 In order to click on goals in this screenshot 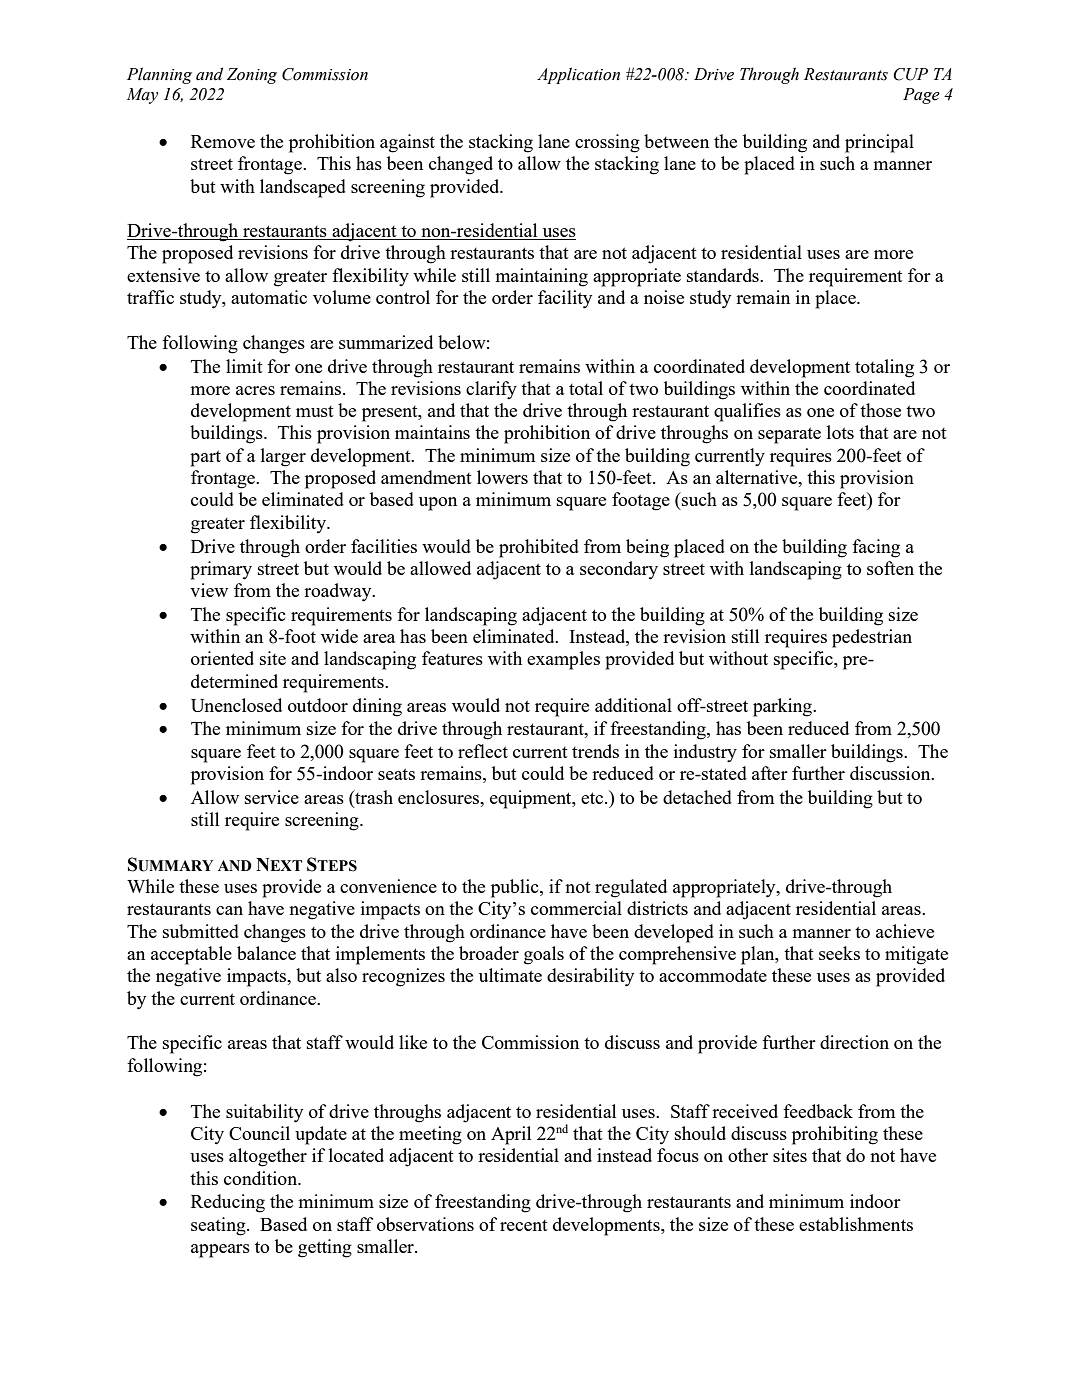, I will do `click(544, 955)`.
